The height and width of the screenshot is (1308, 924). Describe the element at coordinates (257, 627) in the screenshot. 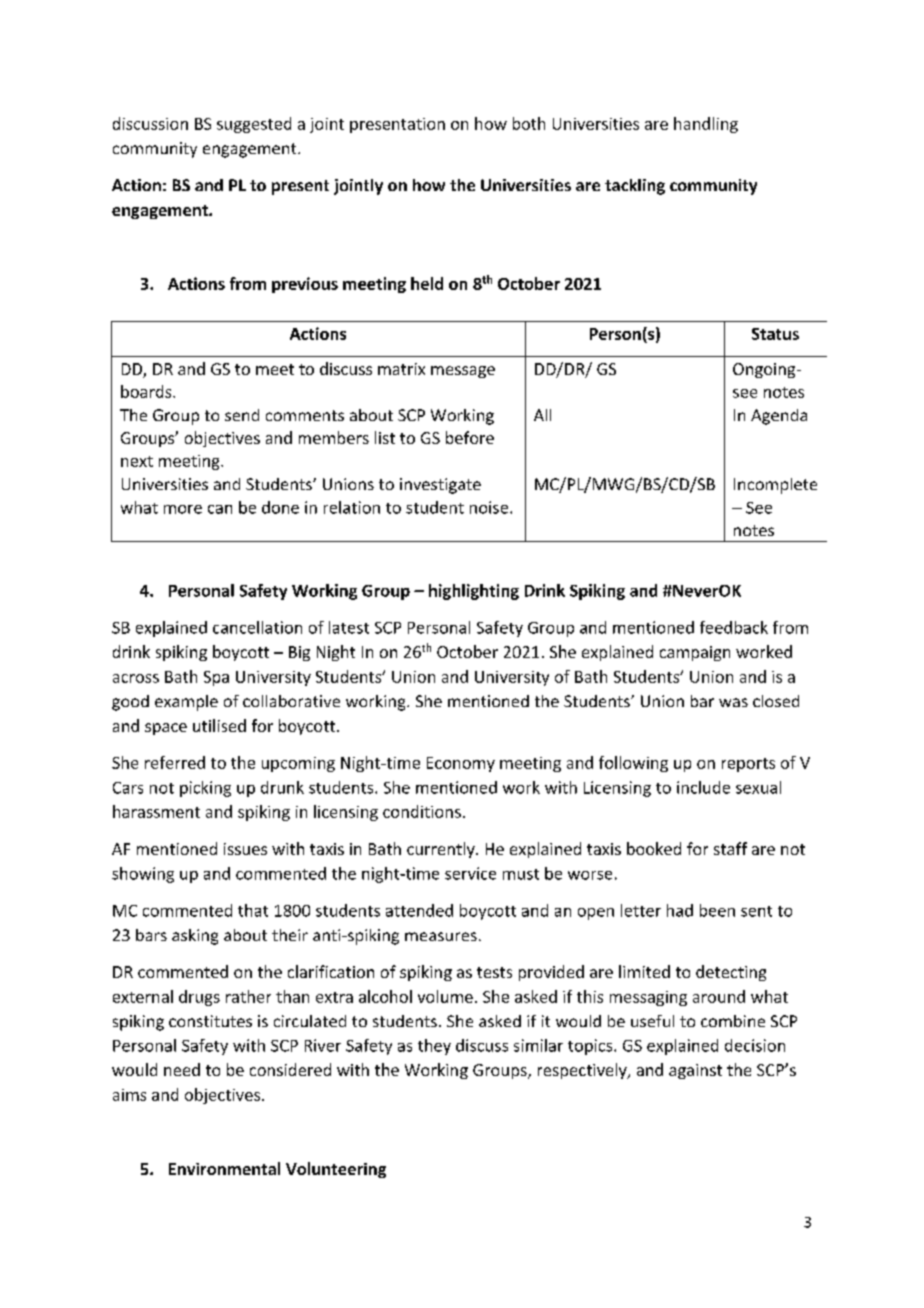

I see `cancellation` at that location.
